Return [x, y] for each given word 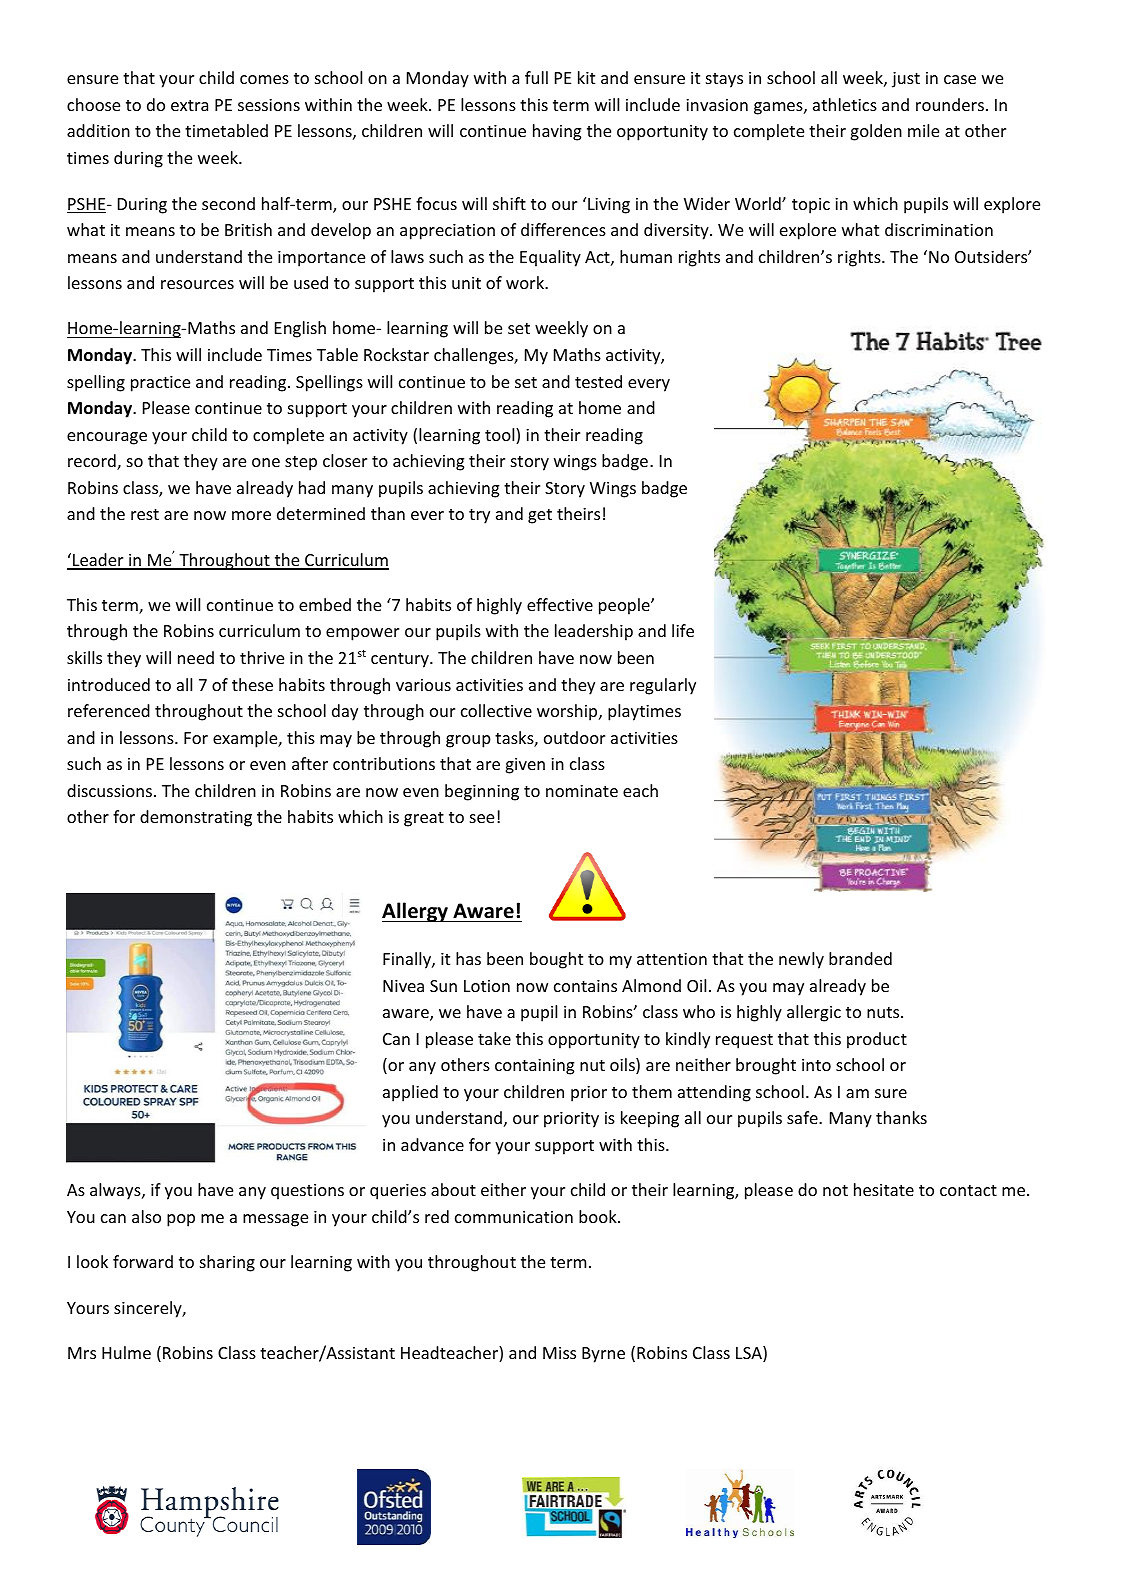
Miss [559, 1353]
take [494, 1038]
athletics [845, 104]
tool [501, 436]
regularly [663, 686]
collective [496, 710]
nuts [884, 1012]
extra [189, 105]
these [252, 684]
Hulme [126, 1352]
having [557, 132]
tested [598, 381]
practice [160, 384]
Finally [408, 960]
